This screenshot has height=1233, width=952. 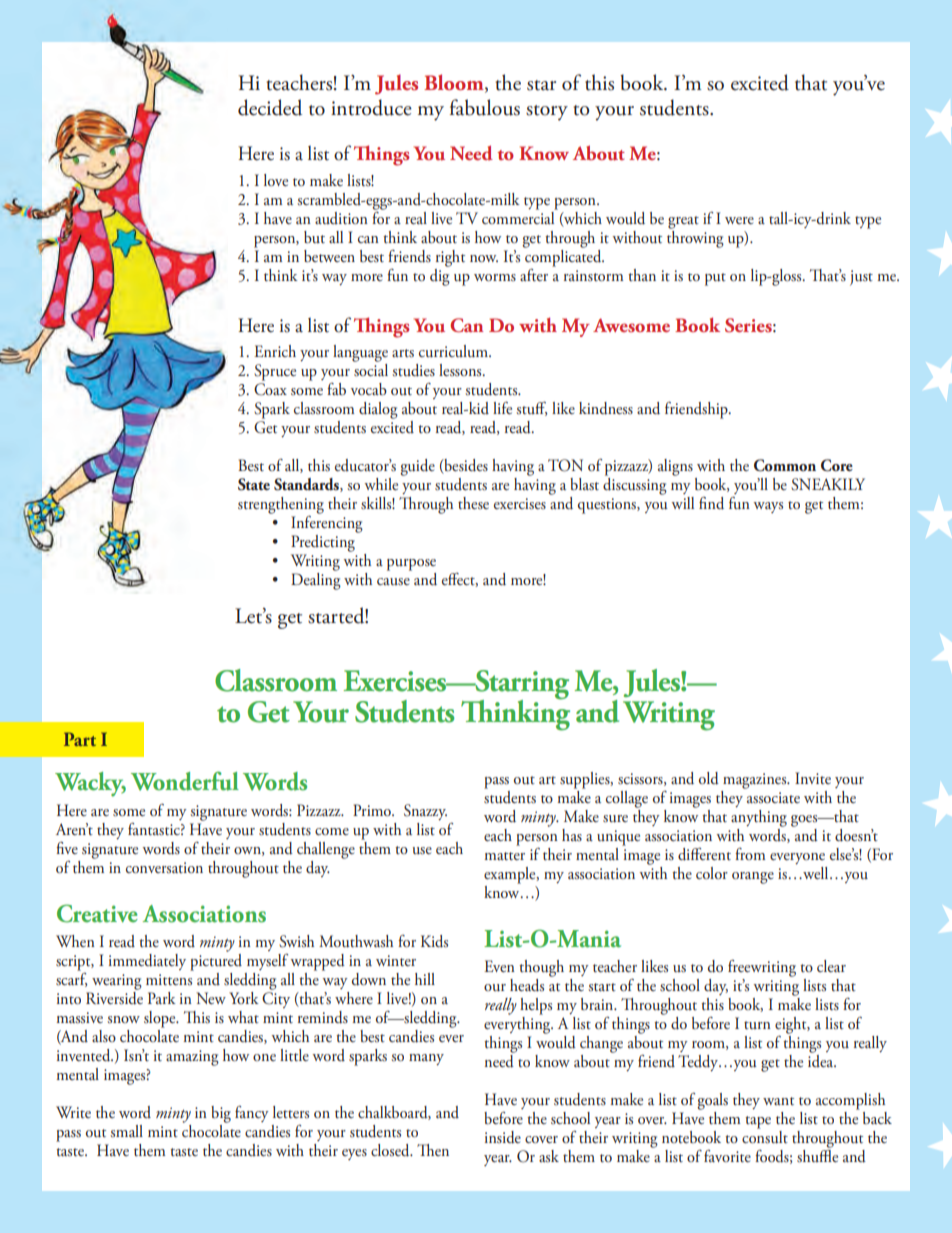 What do you see at coordinates (270, 389) in the screenshot?
I see `Coax` at bounding box center [270, 389].
